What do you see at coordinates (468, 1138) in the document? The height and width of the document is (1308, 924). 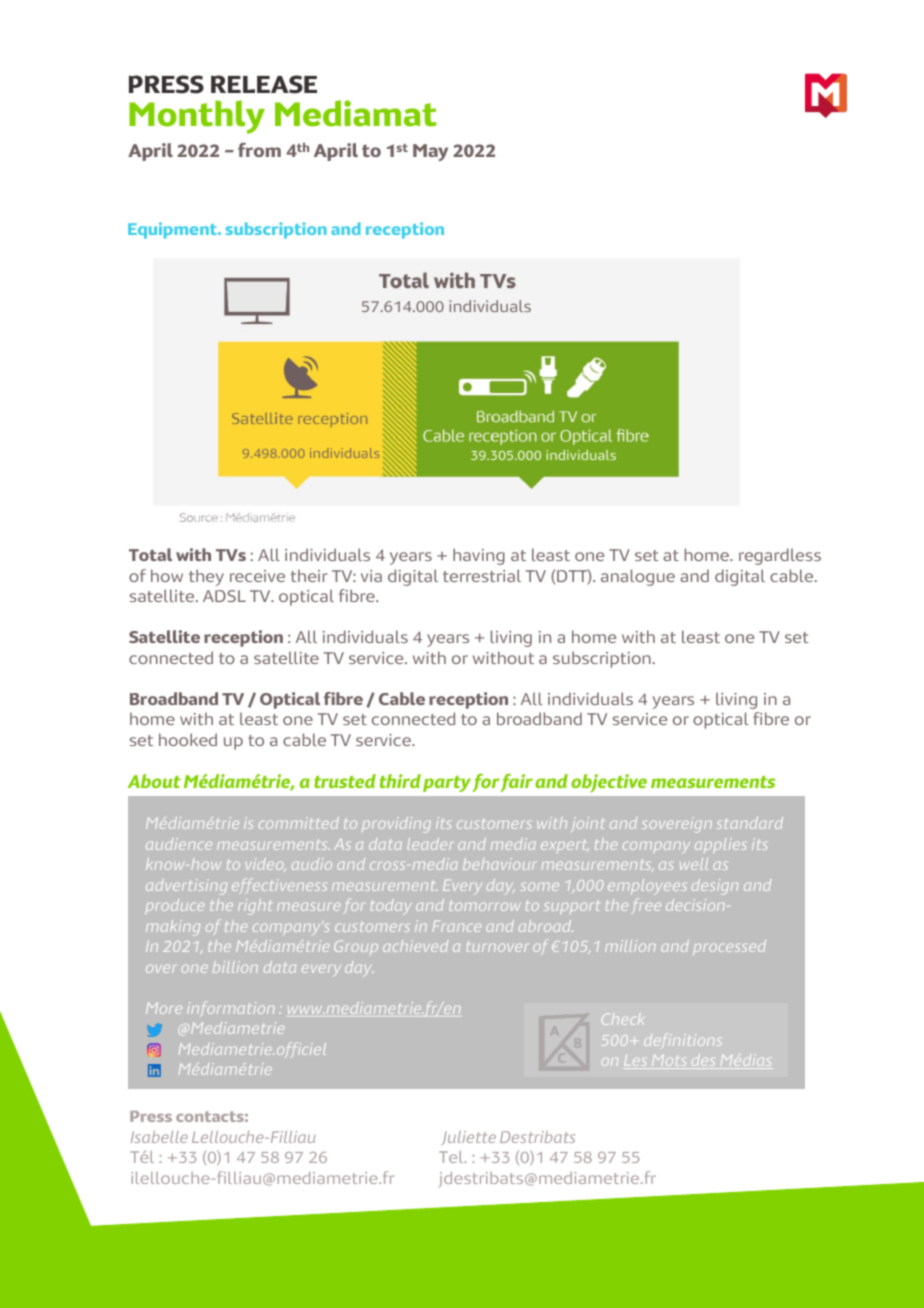 I see `Juliette` at bounding box center [468, 1138].
